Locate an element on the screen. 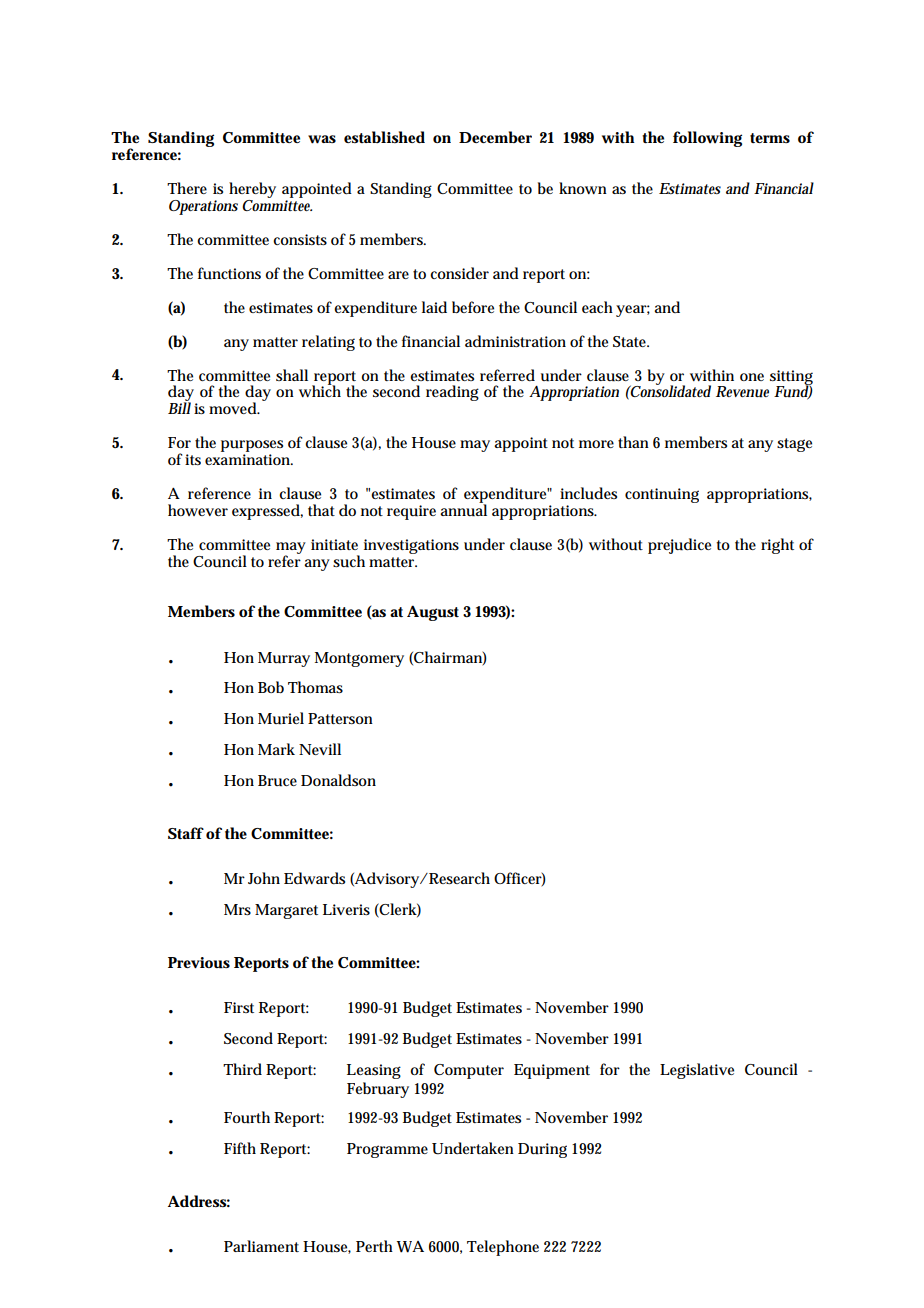 This screenshot has width=924, height=1308. hereby is located at coordinates (252, 190).
